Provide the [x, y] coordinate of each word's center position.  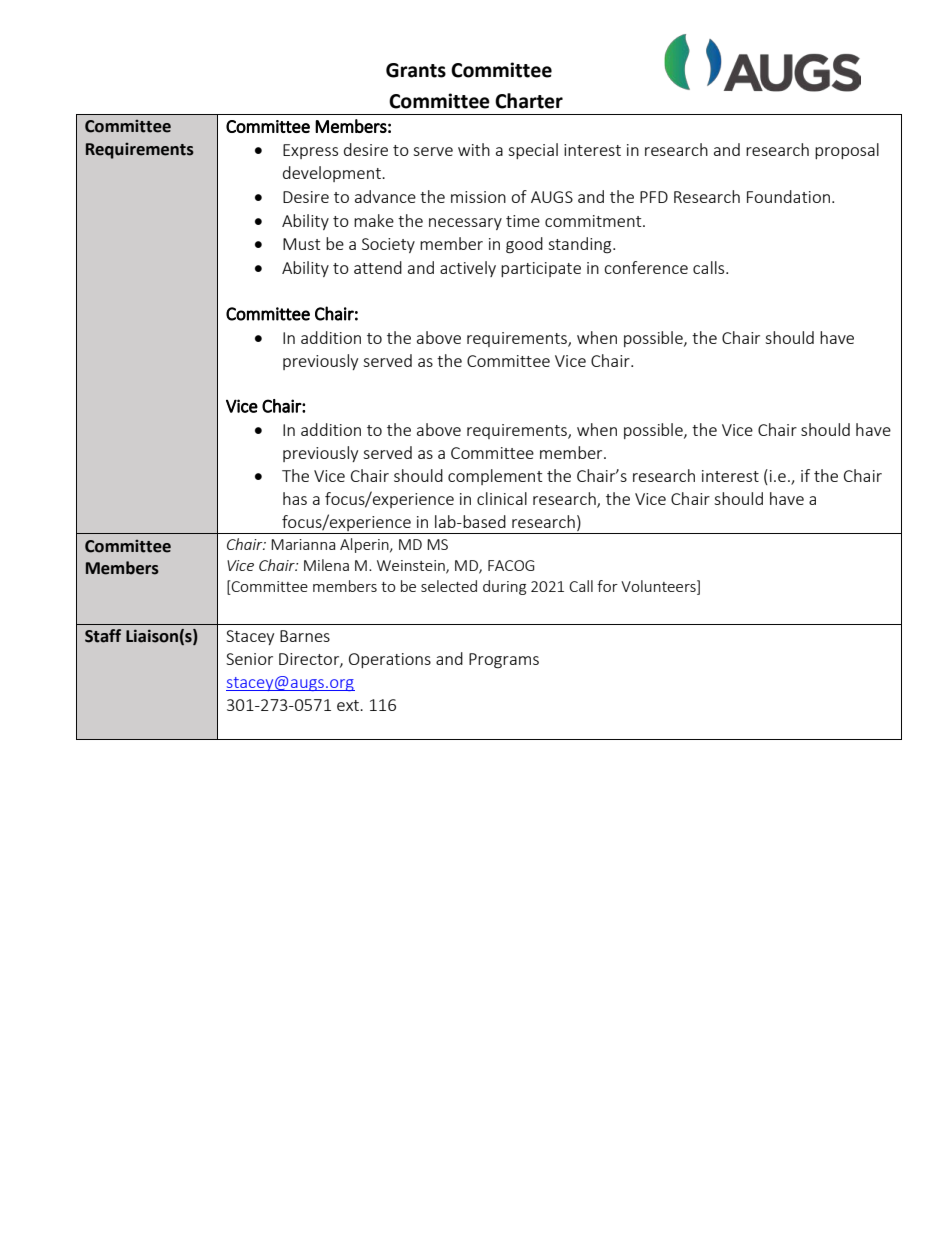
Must [301, 244]
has [295, 498]
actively [468, 269]
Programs [504, 661]
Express [310, 151]
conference [646, 267]
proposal [847, 151]
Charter [529, 101]
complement [495, 477]
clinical [502, 498]
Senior [249, 659]
